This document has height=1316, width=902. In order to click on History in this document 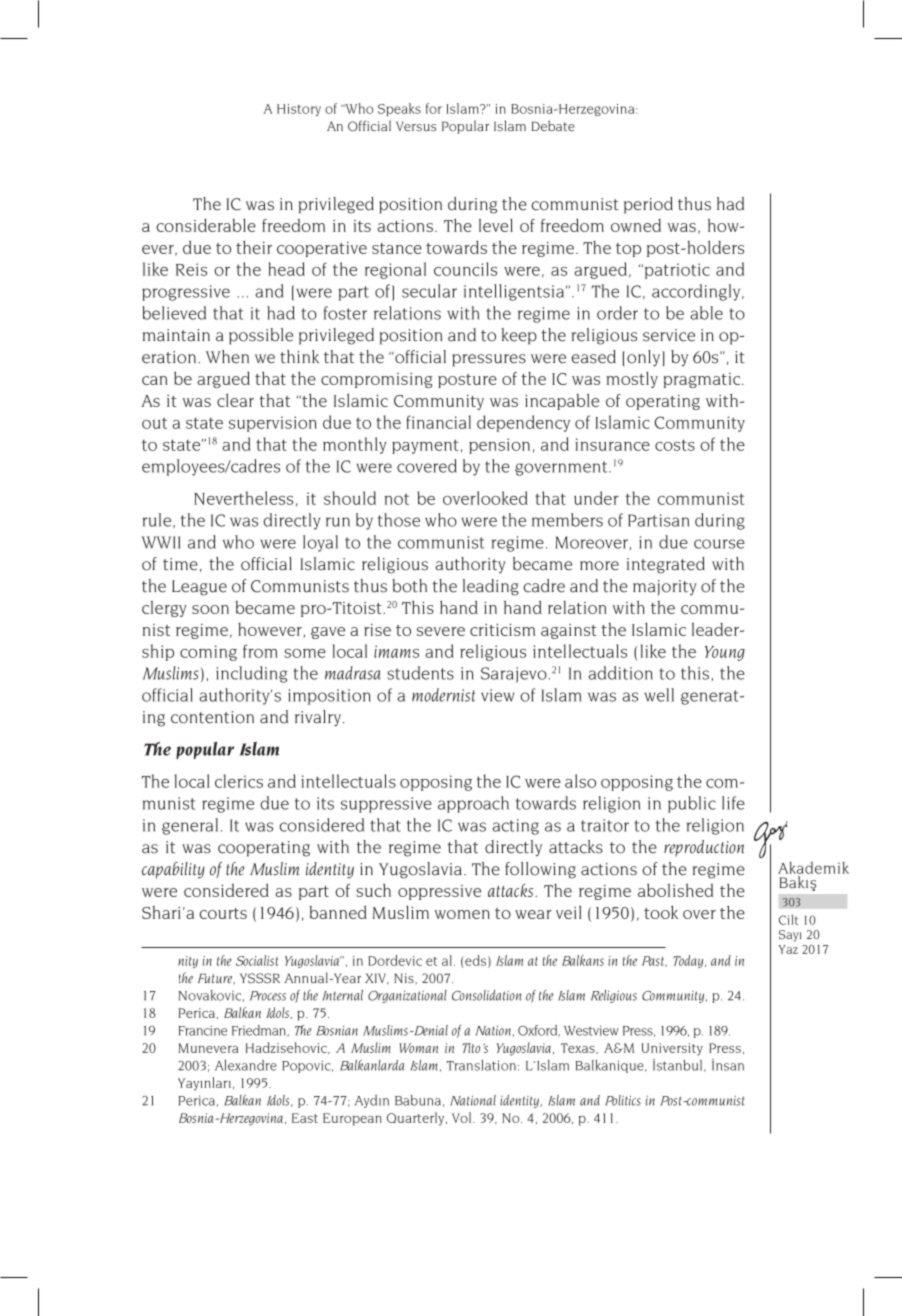, I will do `click(299, 110)`.
